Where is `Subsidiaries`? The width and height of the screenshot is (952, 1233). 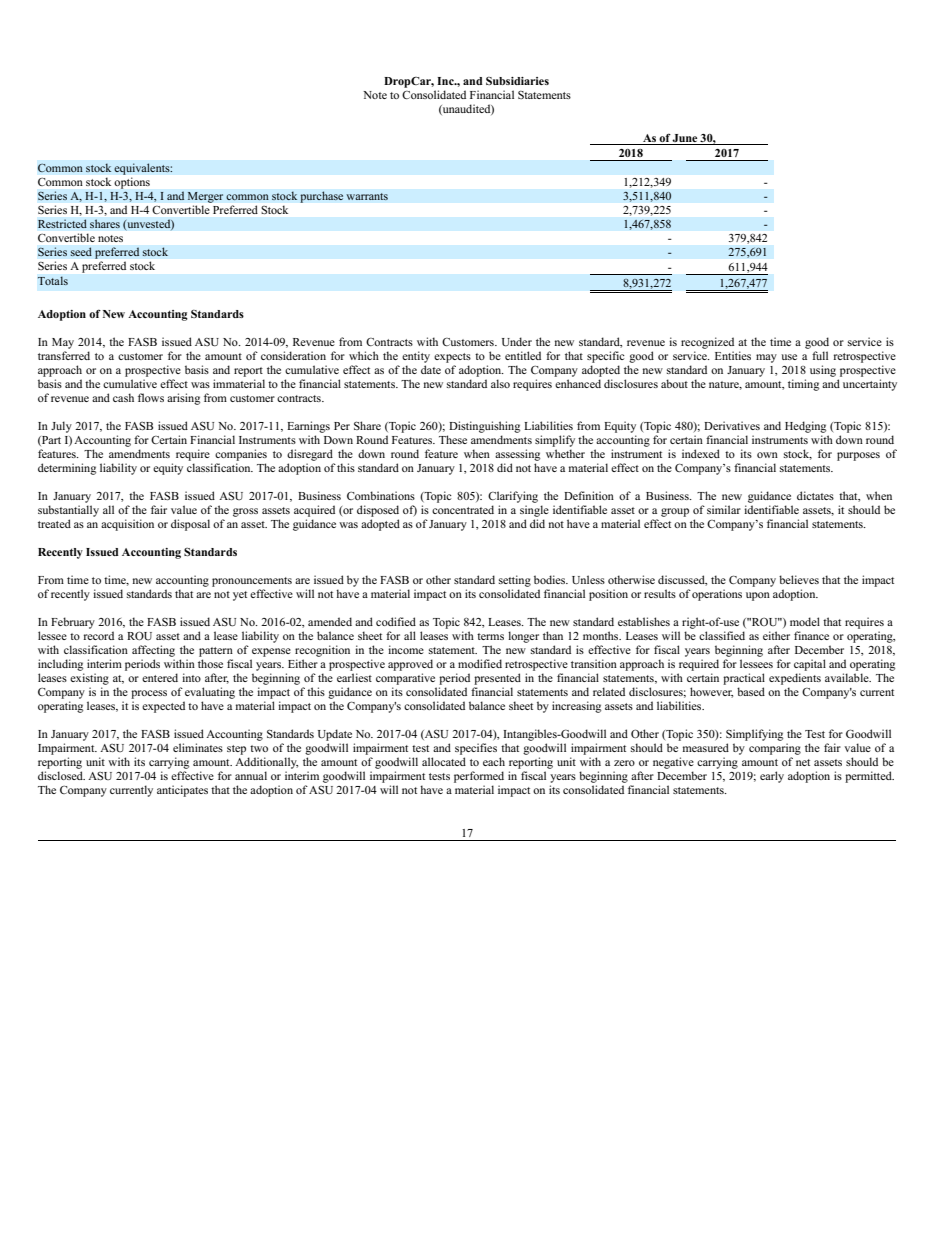 Subsidiaries is located at coordinates (517, 81).
